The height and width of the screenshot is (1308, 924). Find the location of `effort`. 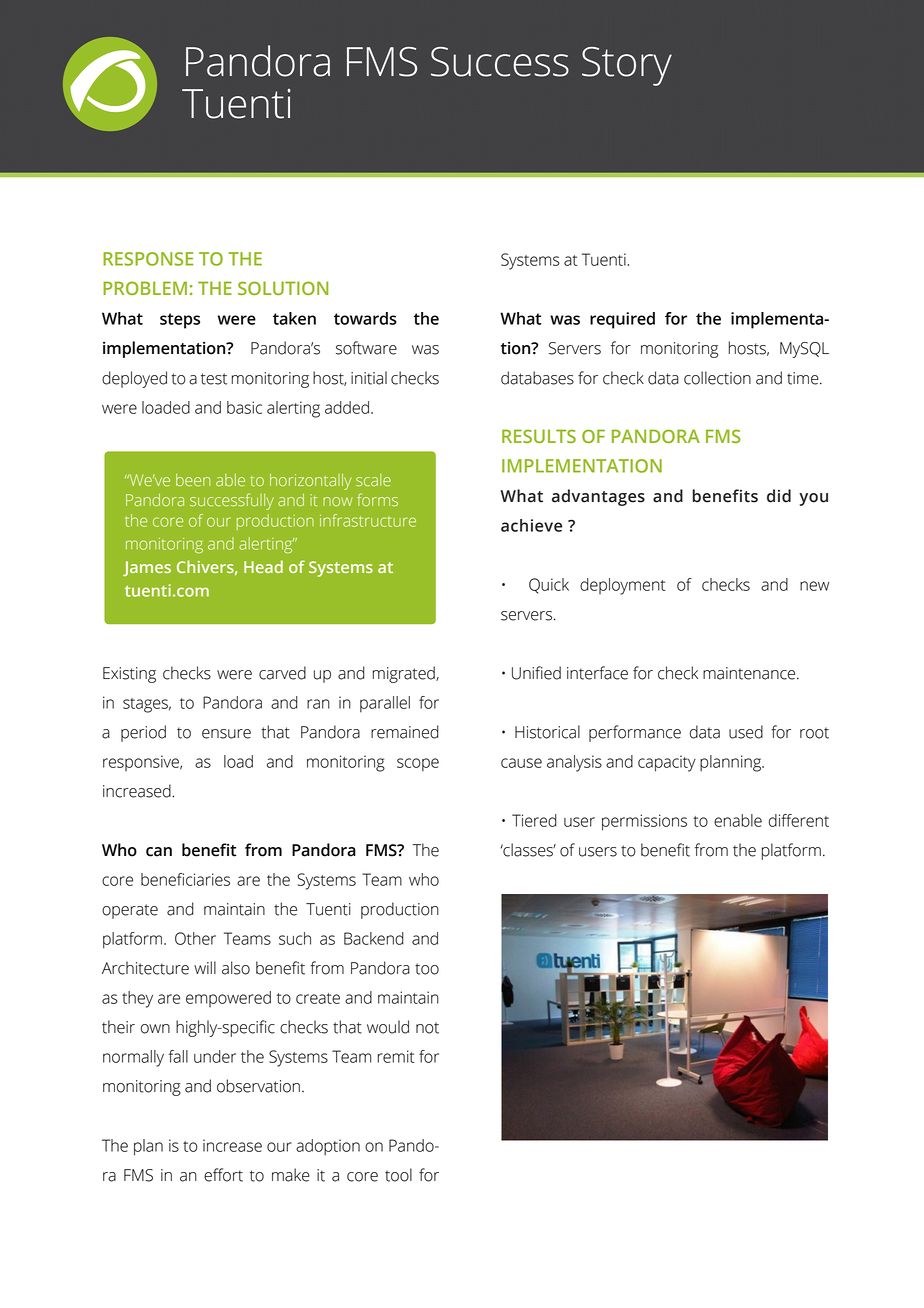

effort is located at coordinates (223, 1175).
